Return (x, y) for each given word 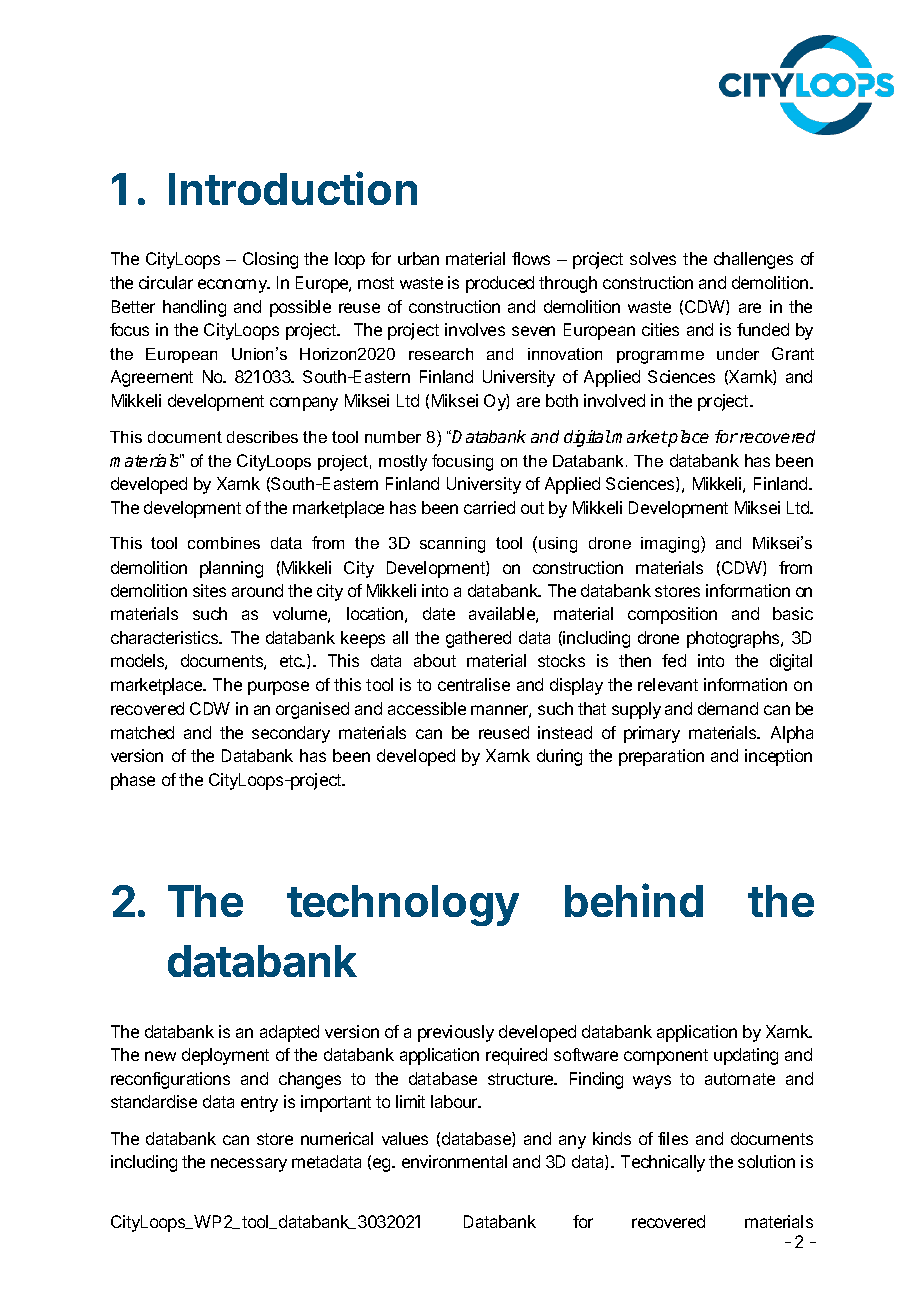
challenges (753, 260)
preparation (661, 757)
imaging (671, 544)
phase (133, 781)
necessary (249, 1165)
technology (403, 905)
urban (418, 258)
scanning (452, 545)
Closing (270, 260)
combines (224, 543)
